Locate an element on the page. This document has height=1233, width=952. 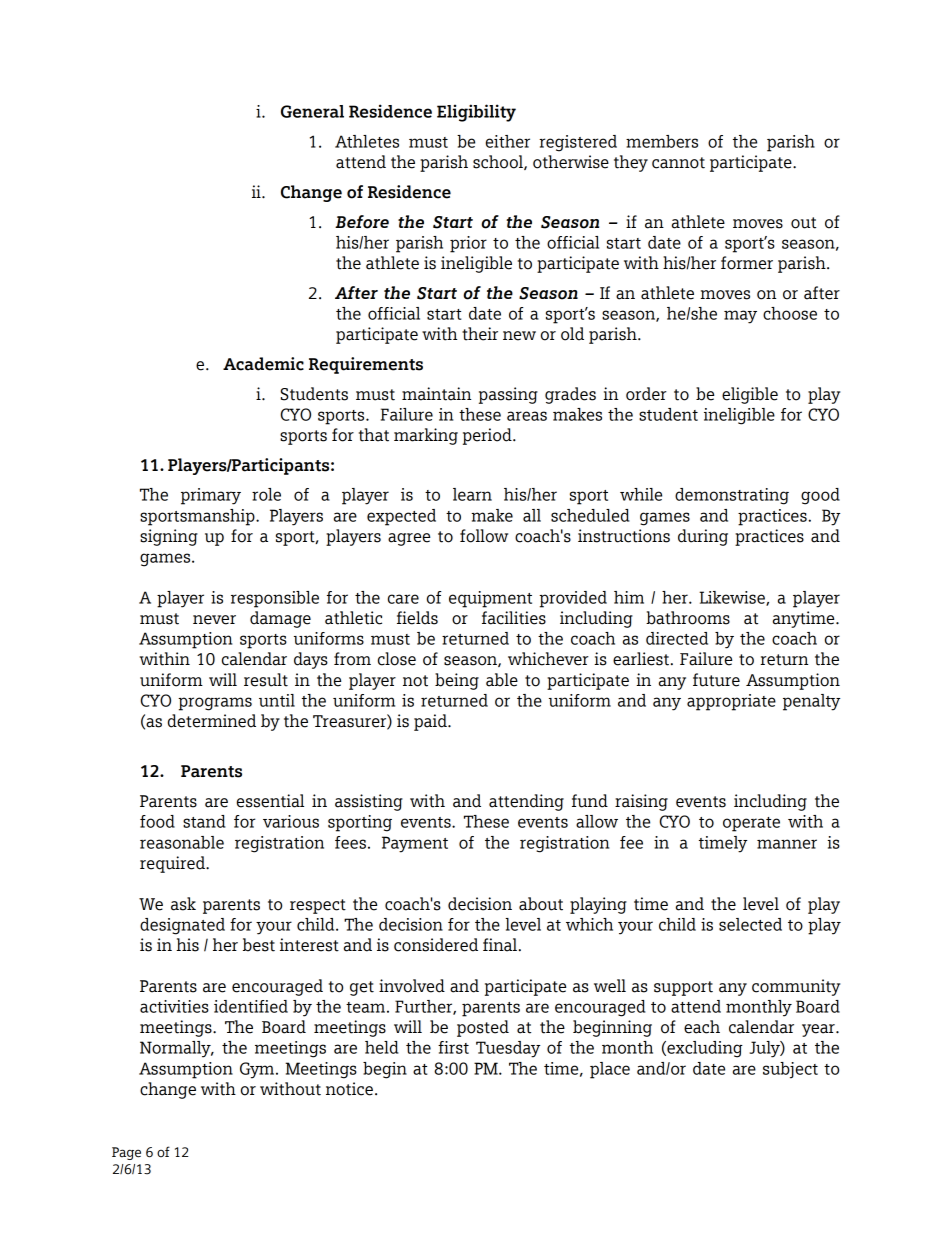
learn is located at coordinates (472, 494).
